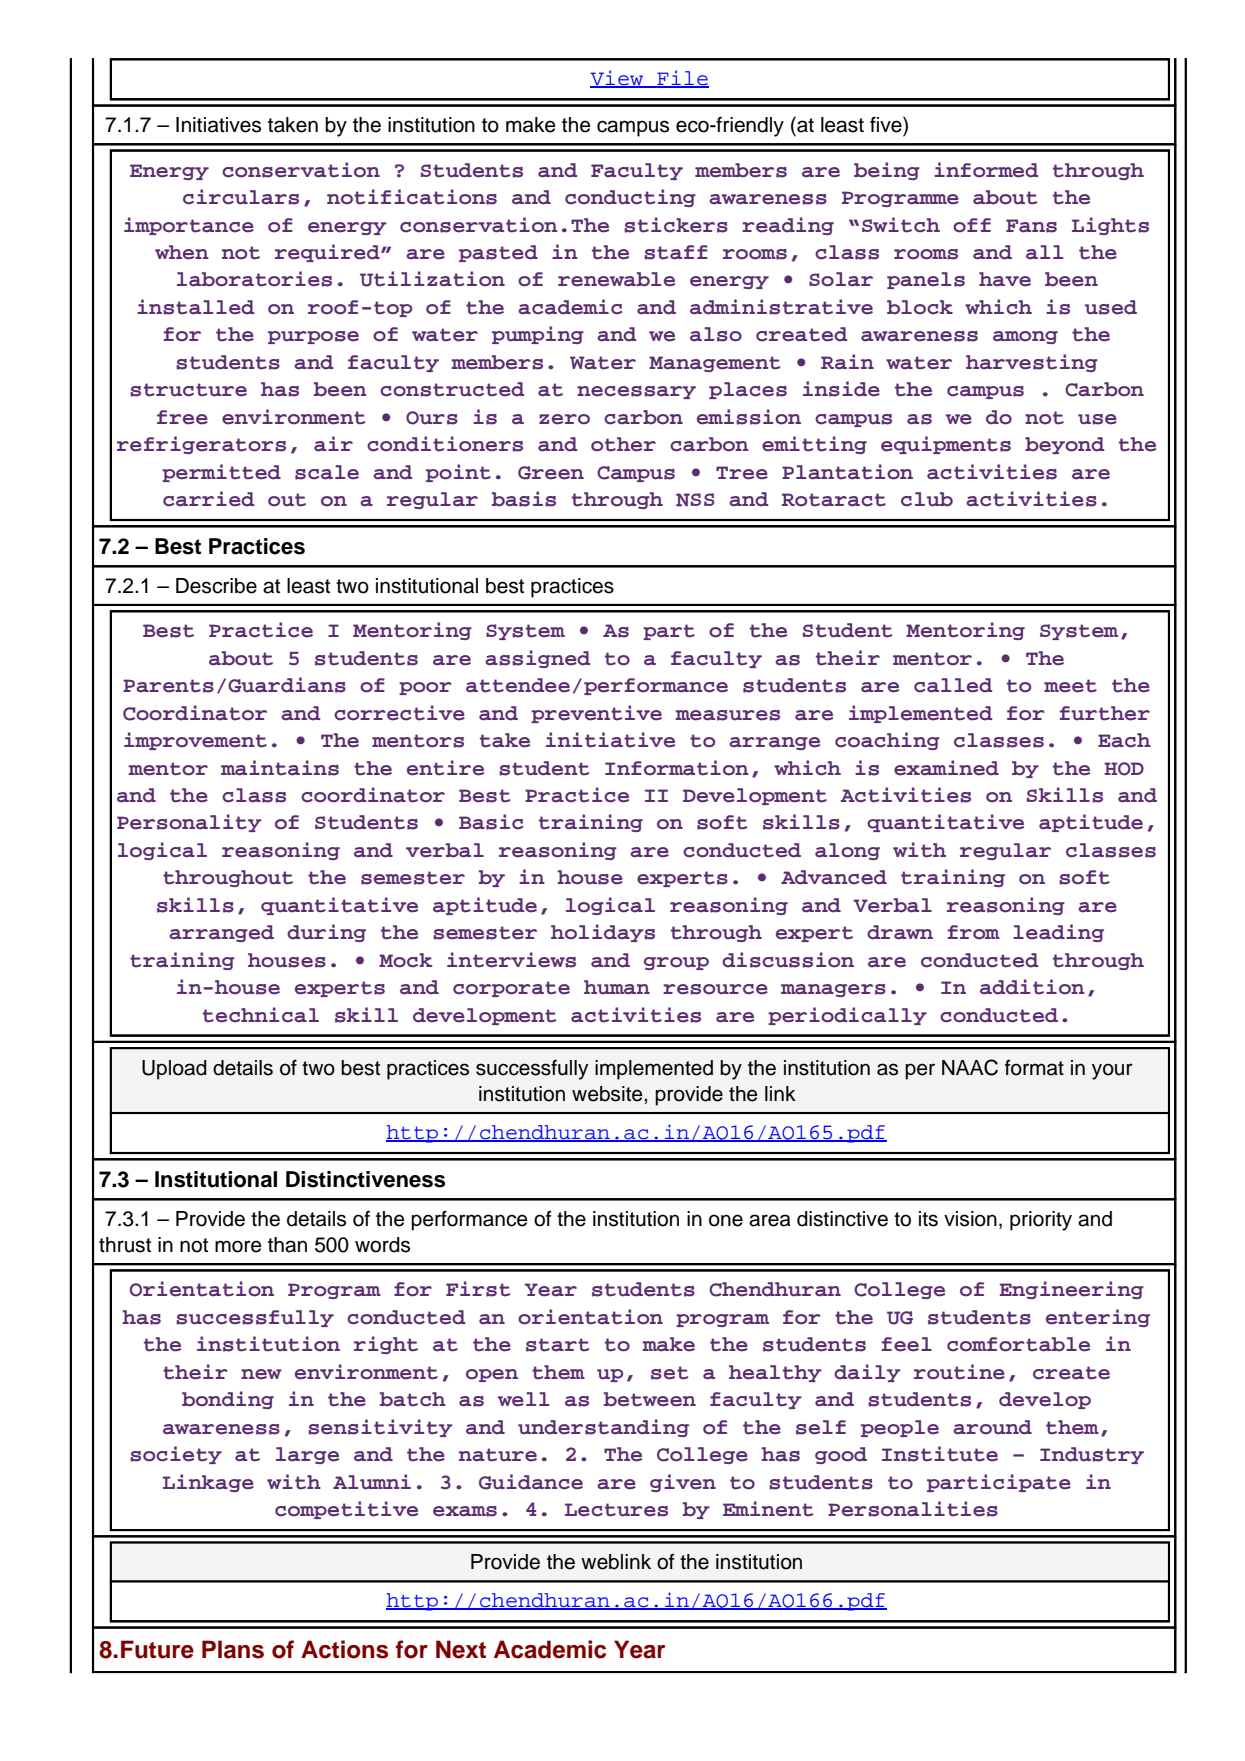 Image resolution: width=1245 pixels, height=1761 pixels. What do you see at coordinates (927, 499) in the screenshot?
I see `club` at bounding box center [927, 499].
